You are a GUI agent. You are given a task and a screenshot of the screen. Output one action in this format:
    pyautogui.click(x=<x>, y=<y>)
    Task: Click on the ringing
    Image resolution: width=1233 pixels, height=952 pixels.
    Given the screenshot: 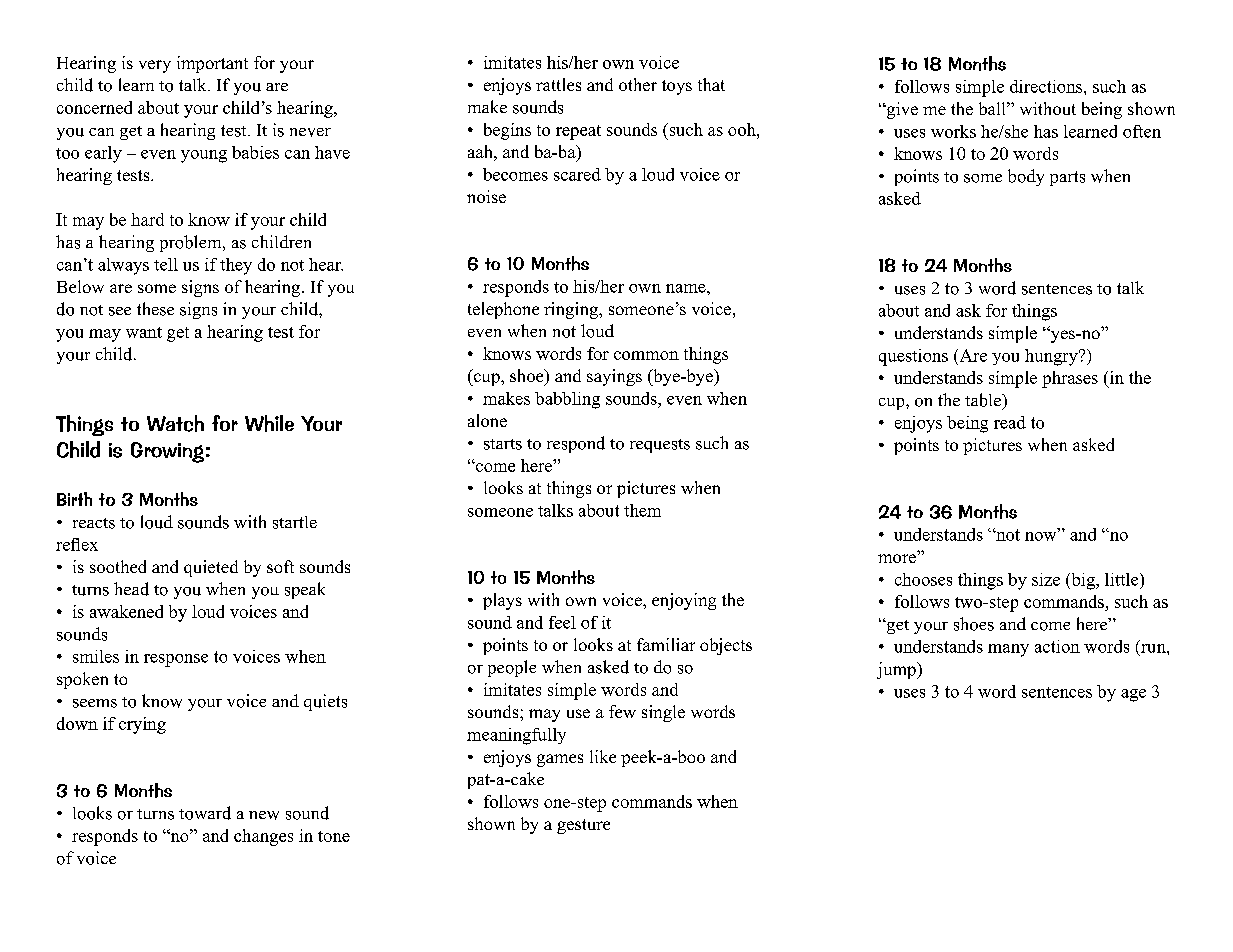 What is the action you would take?
    pyautogui.click(x=572, y=310)
